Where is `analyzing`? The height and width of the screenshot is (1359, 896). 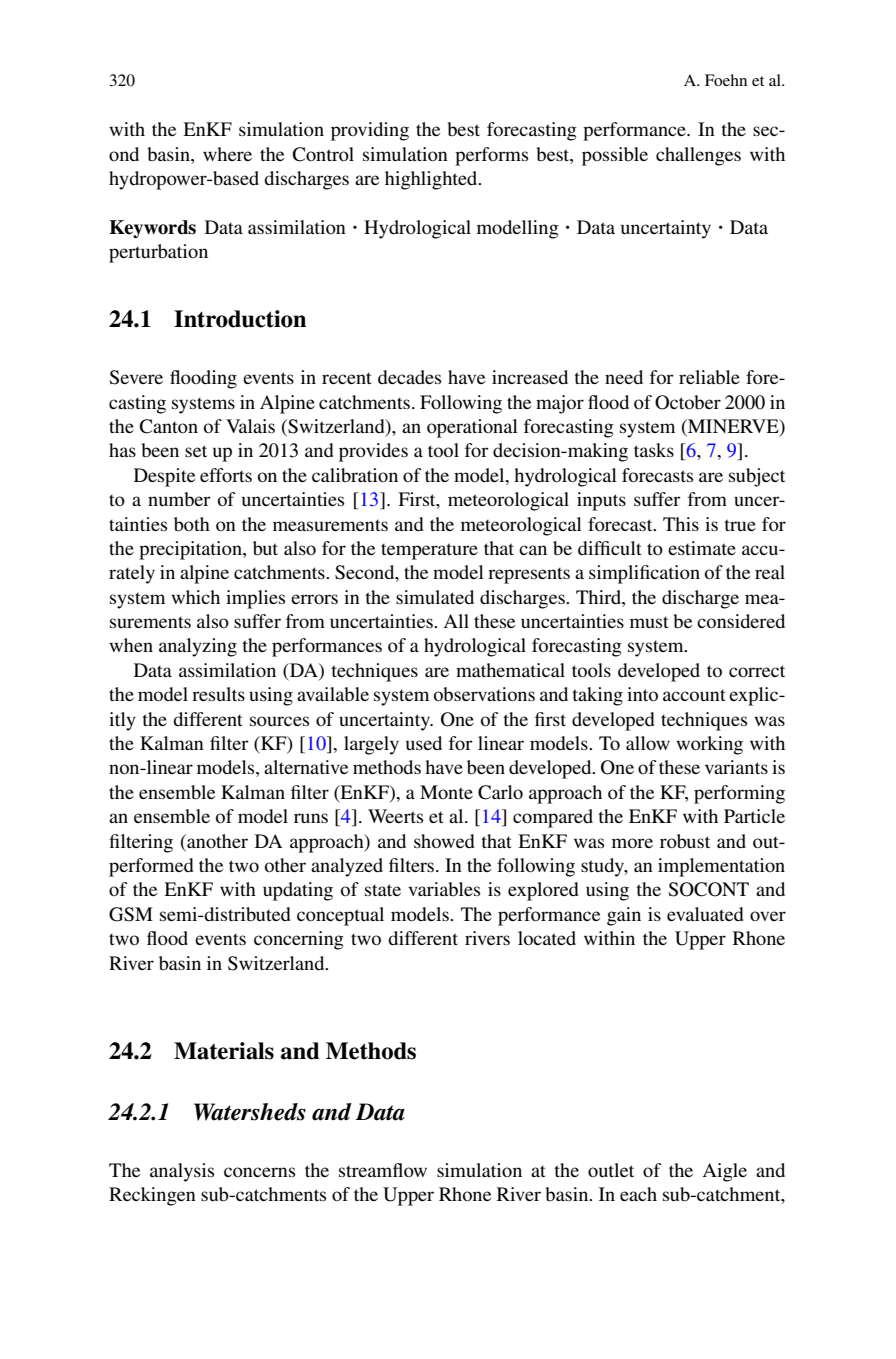
analyzing is located at coordinates (198, 647).
